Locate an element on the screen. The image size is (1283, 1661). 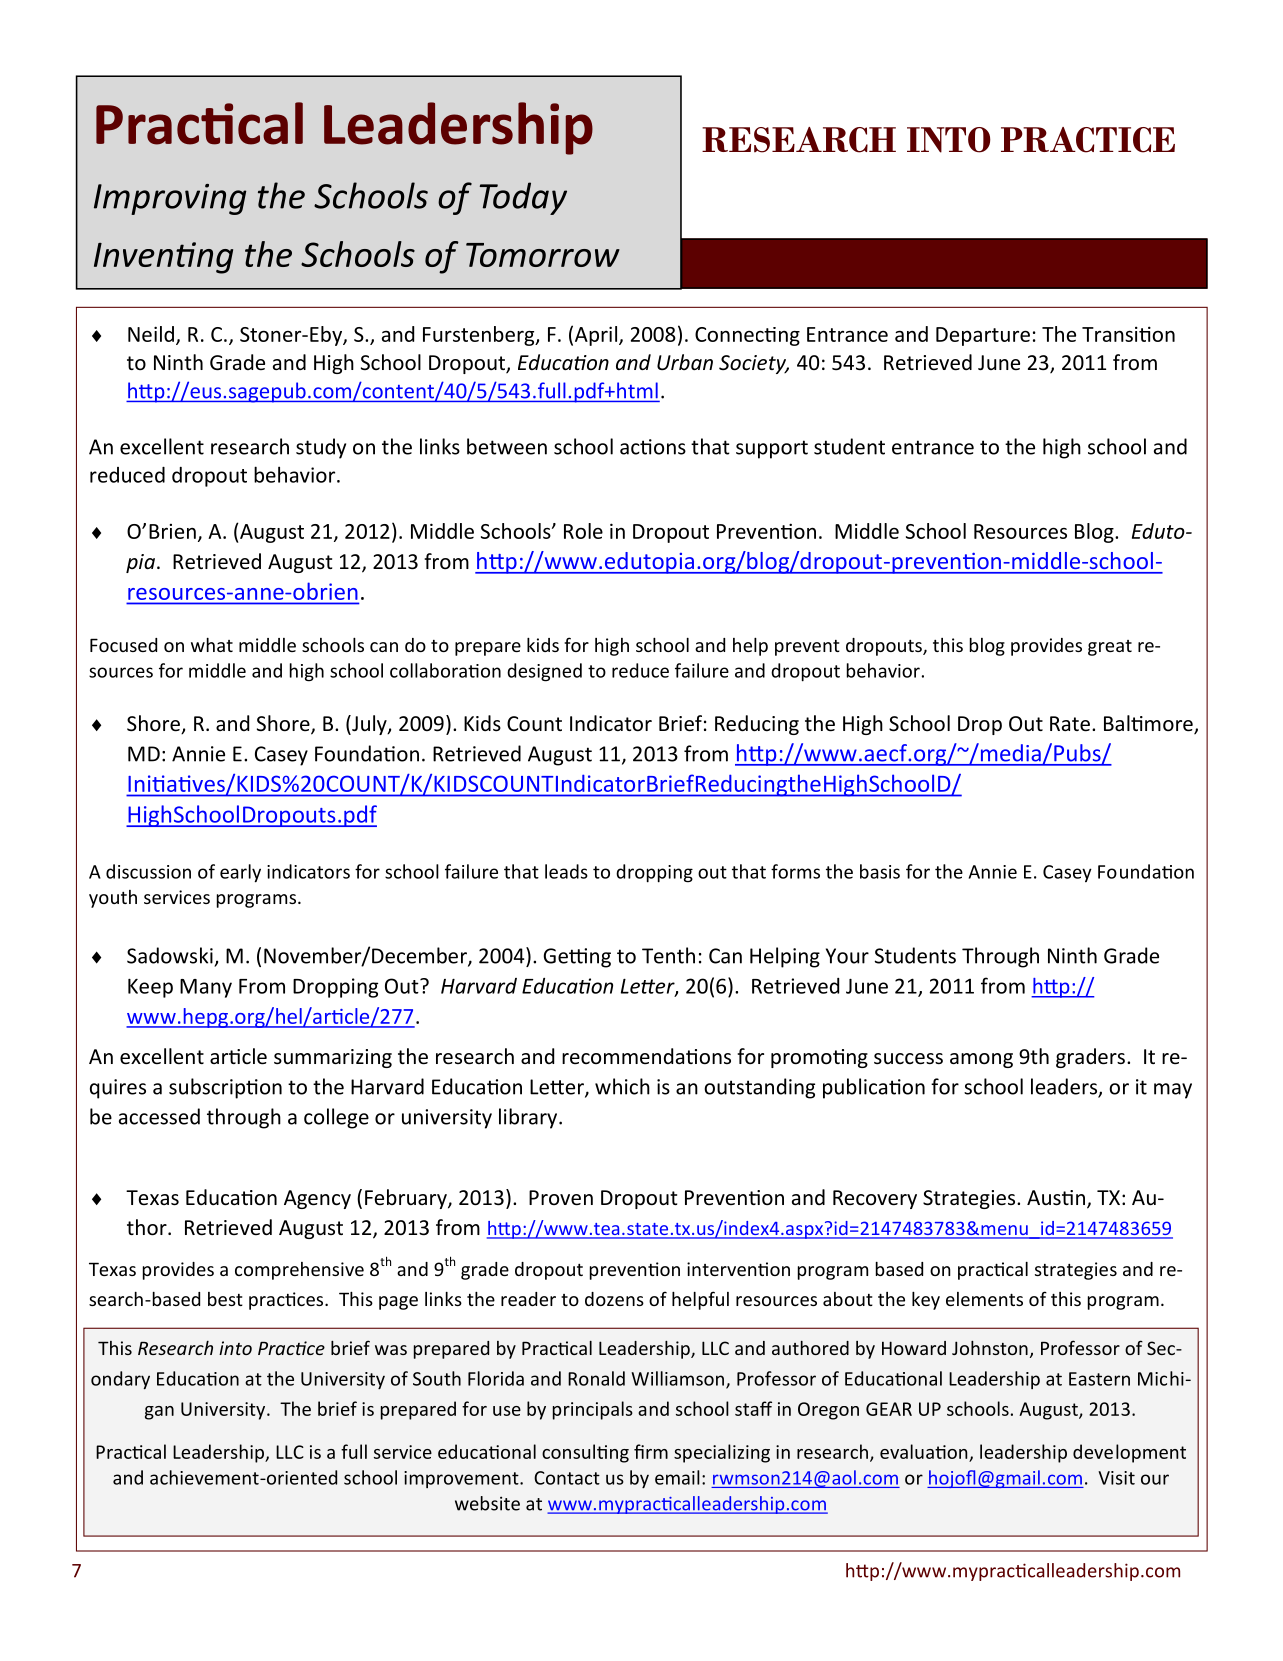
improvement is located at coordinates (462, 1479).
